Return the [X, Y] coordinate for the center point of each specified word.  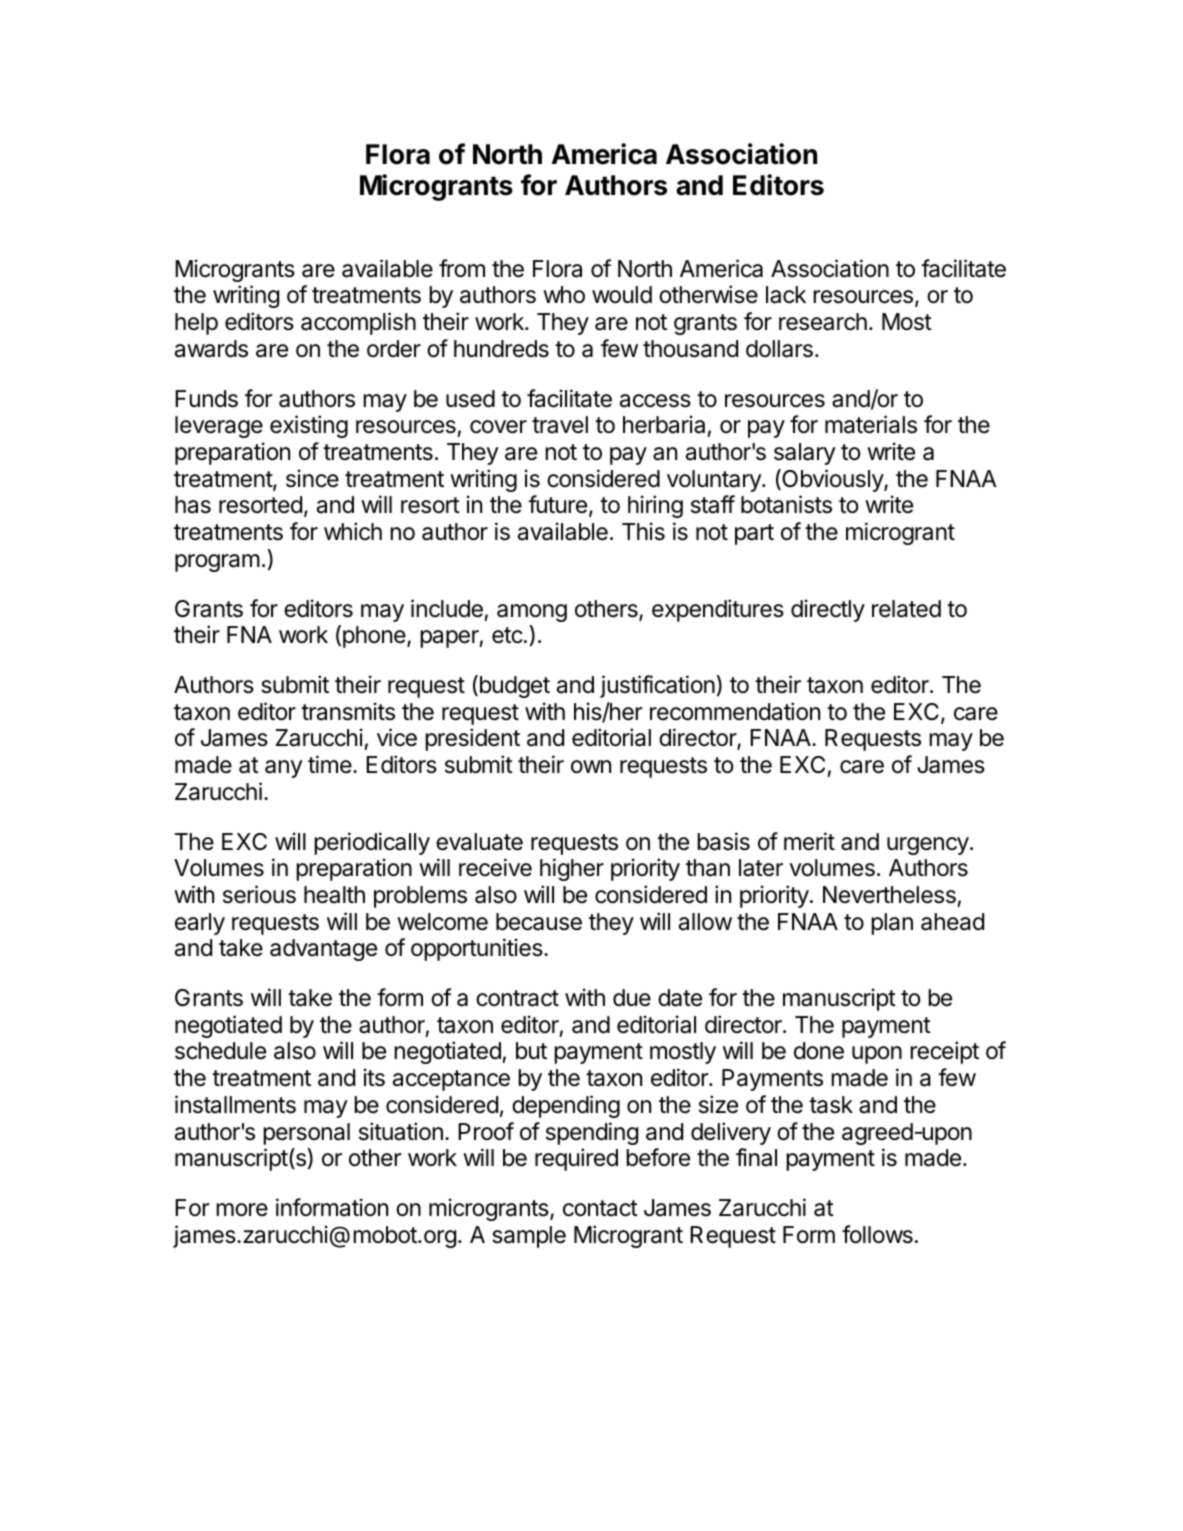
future [557, 504]
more [242, 1210]
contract [517, 998]
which [353, 531]
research [823, 322]
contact [600, 1208]
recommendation [735, 711]
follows [877, 1234]
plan [892, 924]
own [591, 767]
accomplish [358, 323]
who [564, 295]
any [284, 769]
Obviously [832, 480]
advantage [323, 950]
